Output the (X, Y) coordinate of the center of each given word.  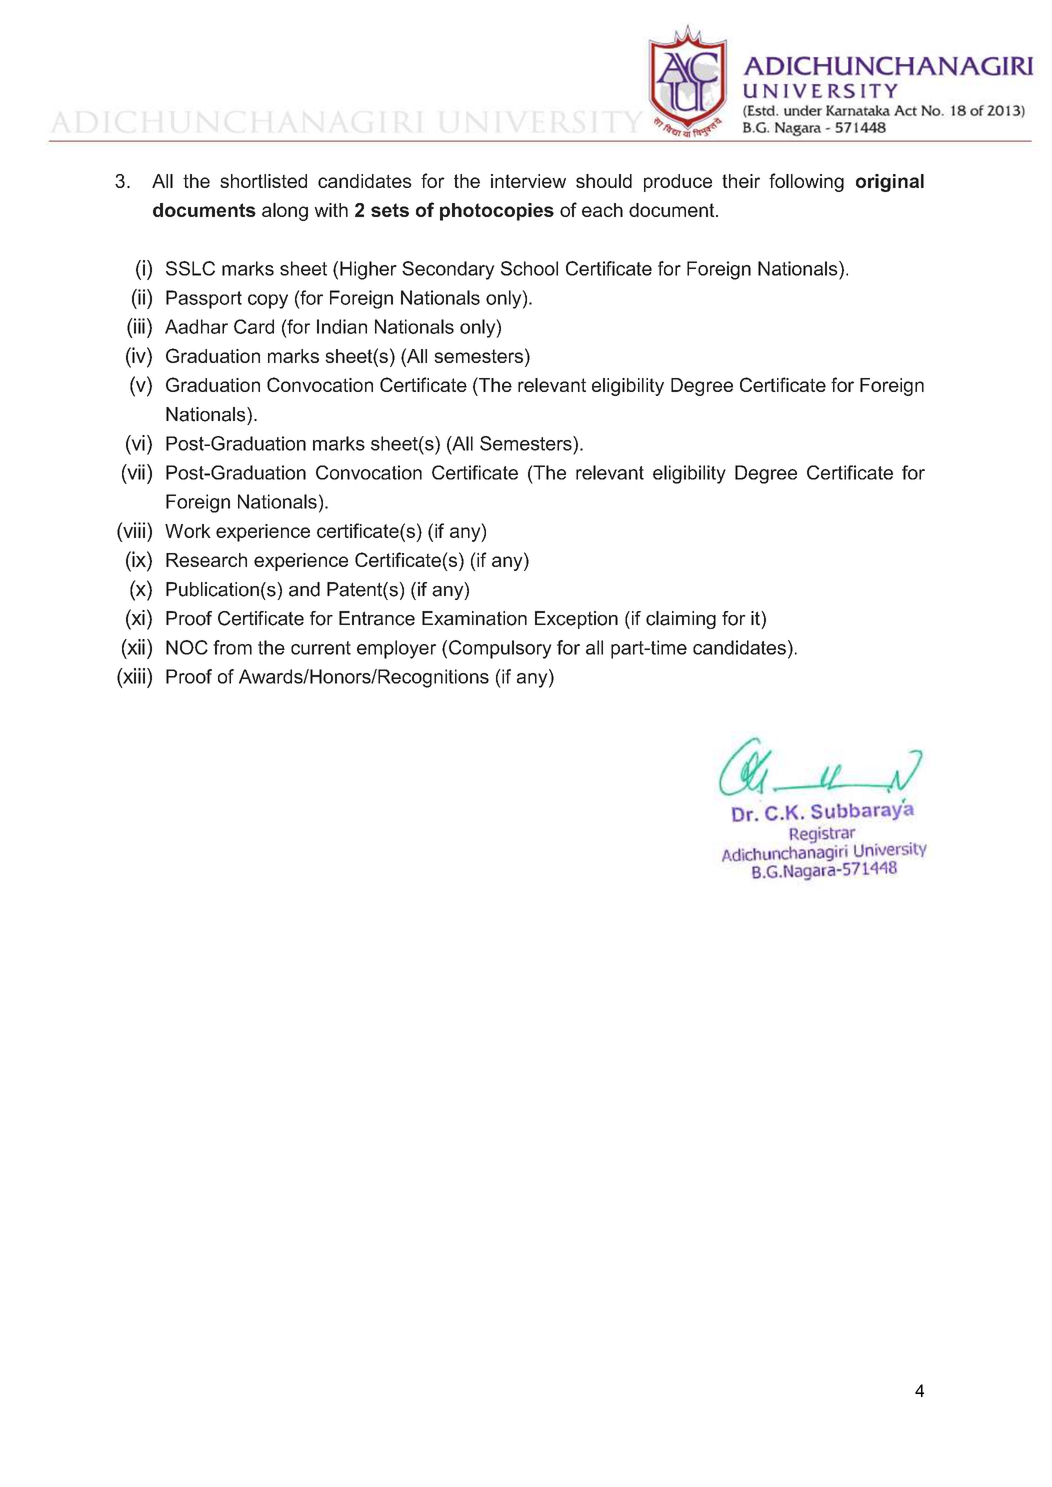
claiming (681, 620)
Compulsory (500, 649)
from (232, 647)
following (806, 182)
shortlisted (263, 181)
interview (528, 181)
